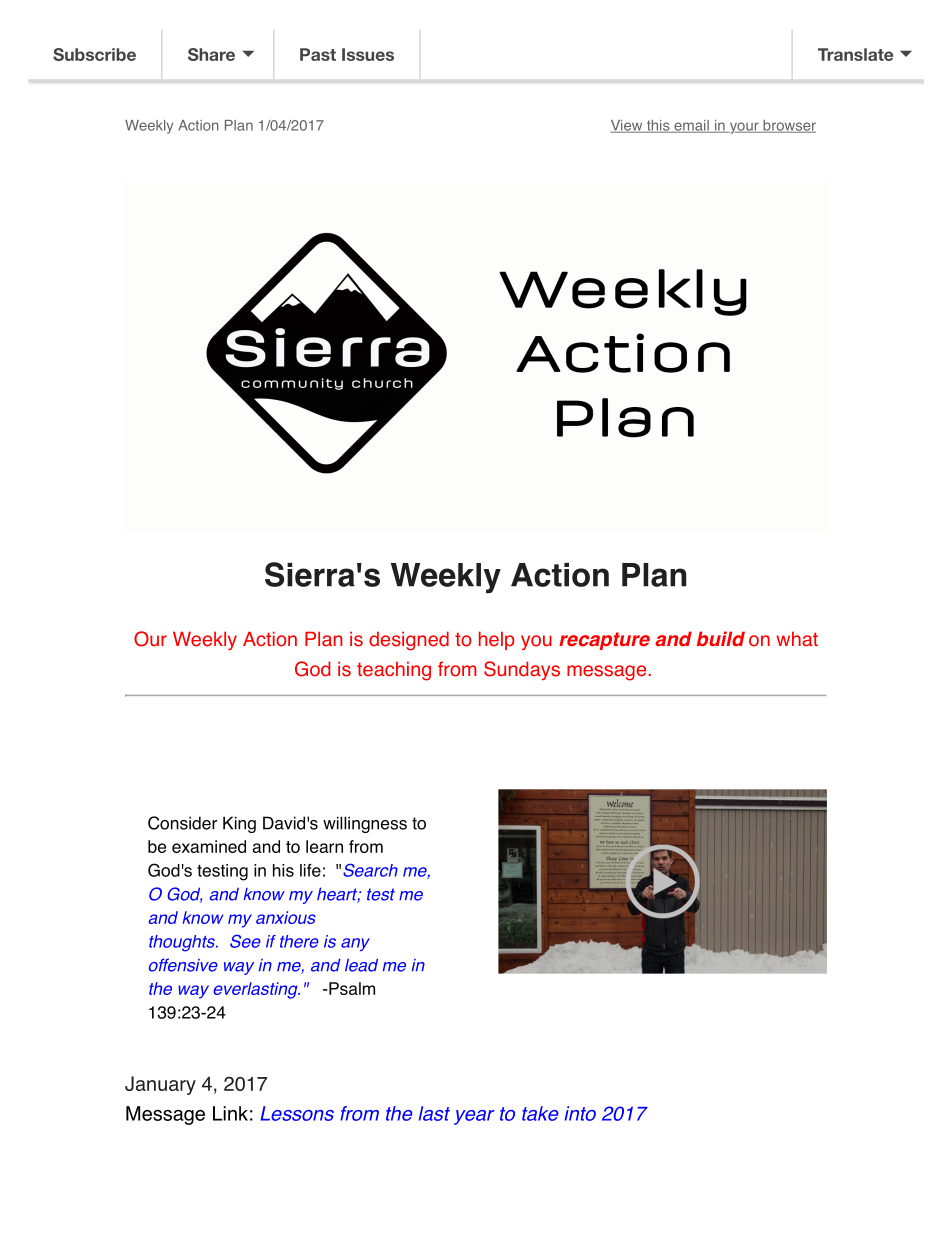 The height and width of the document is (1233, 952). I want to click on View, so click(627, 126).
